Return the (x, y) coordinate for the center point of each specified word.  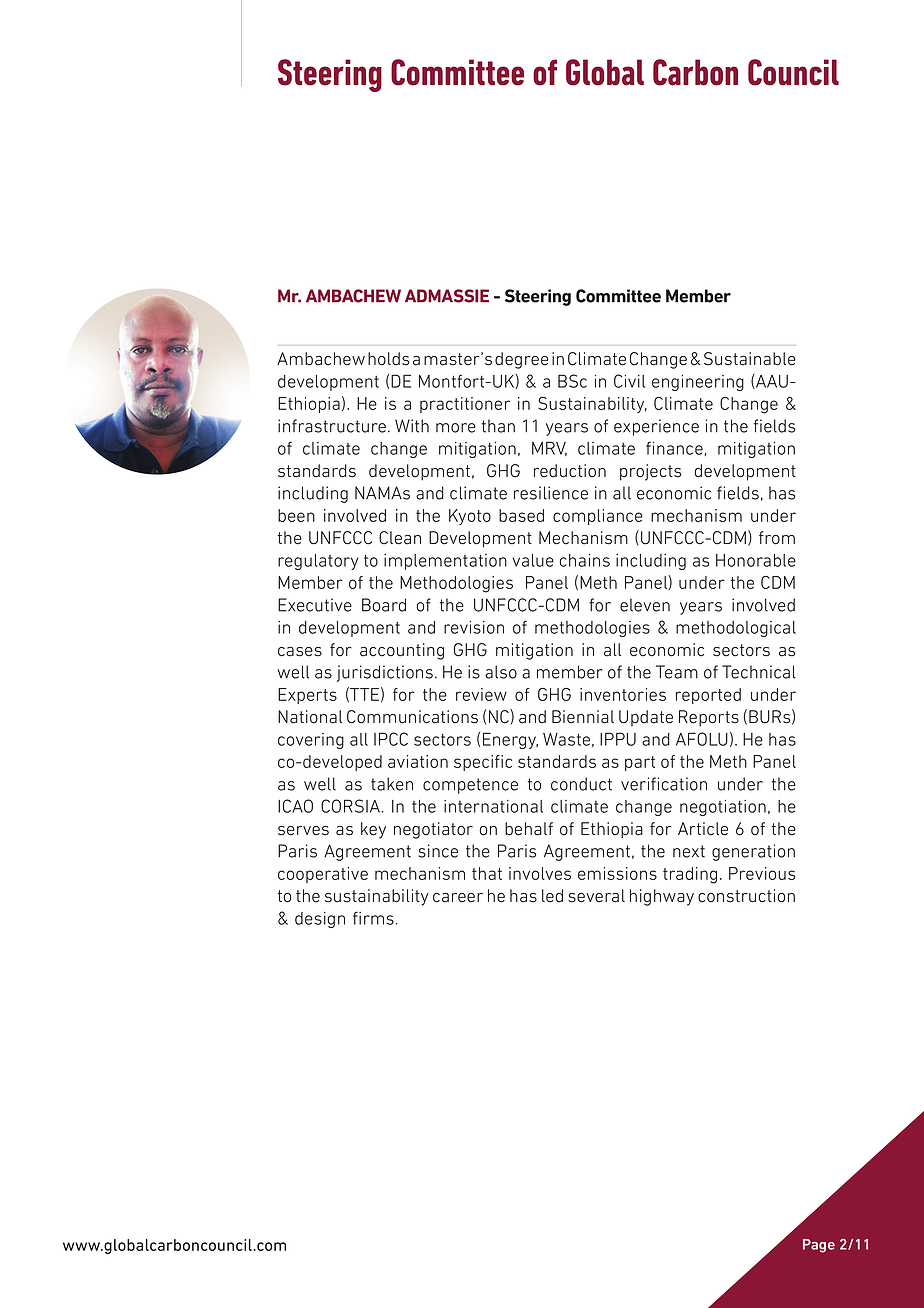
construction (746, 896)
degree (522, 360)
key (373, 830)
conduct (581, 784)
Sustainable (750, 359)
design (320, 920)
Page (819, 1246)
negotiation (723, 808)
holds (388, 359)
